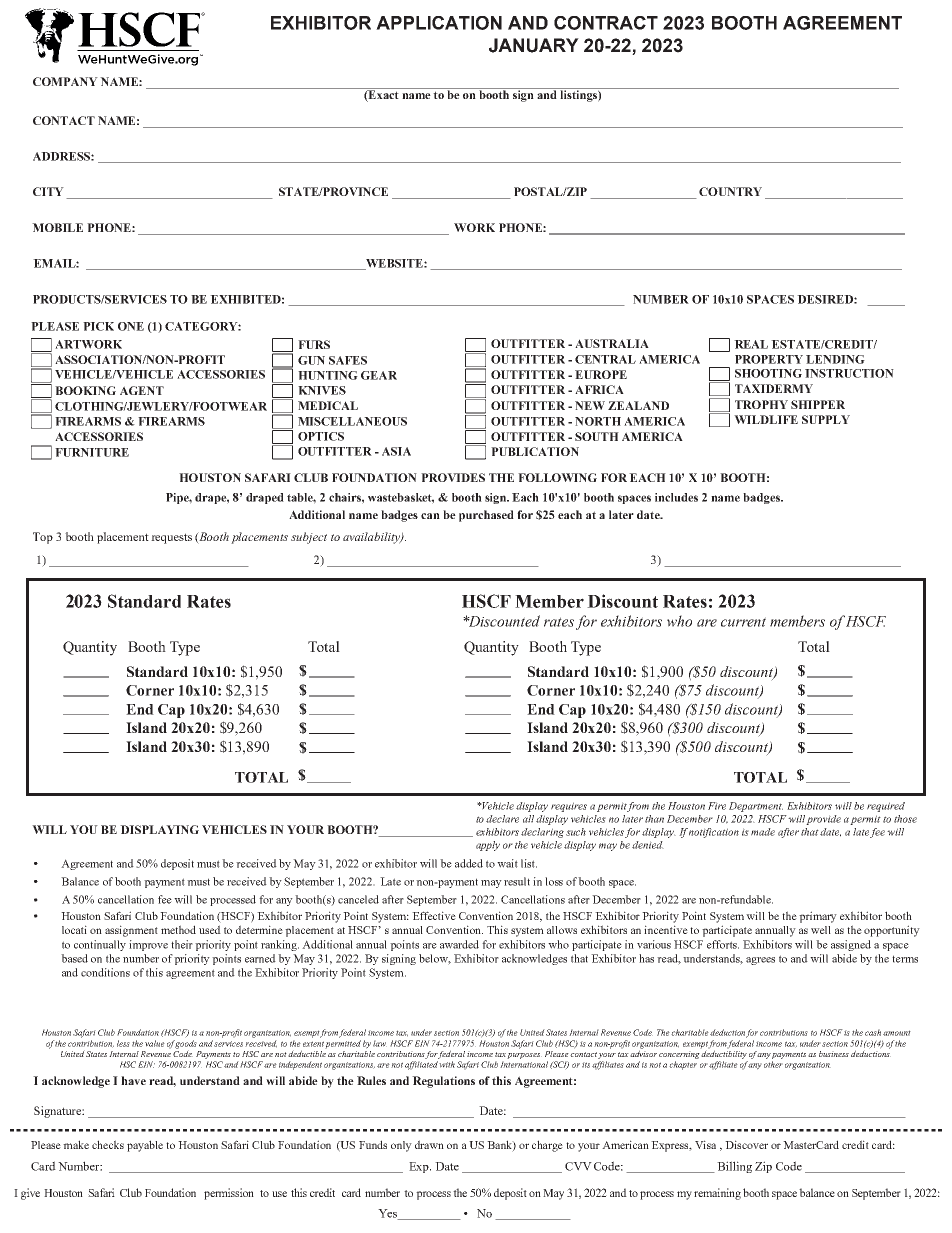  I want to click on have, so click(133, 1080).
